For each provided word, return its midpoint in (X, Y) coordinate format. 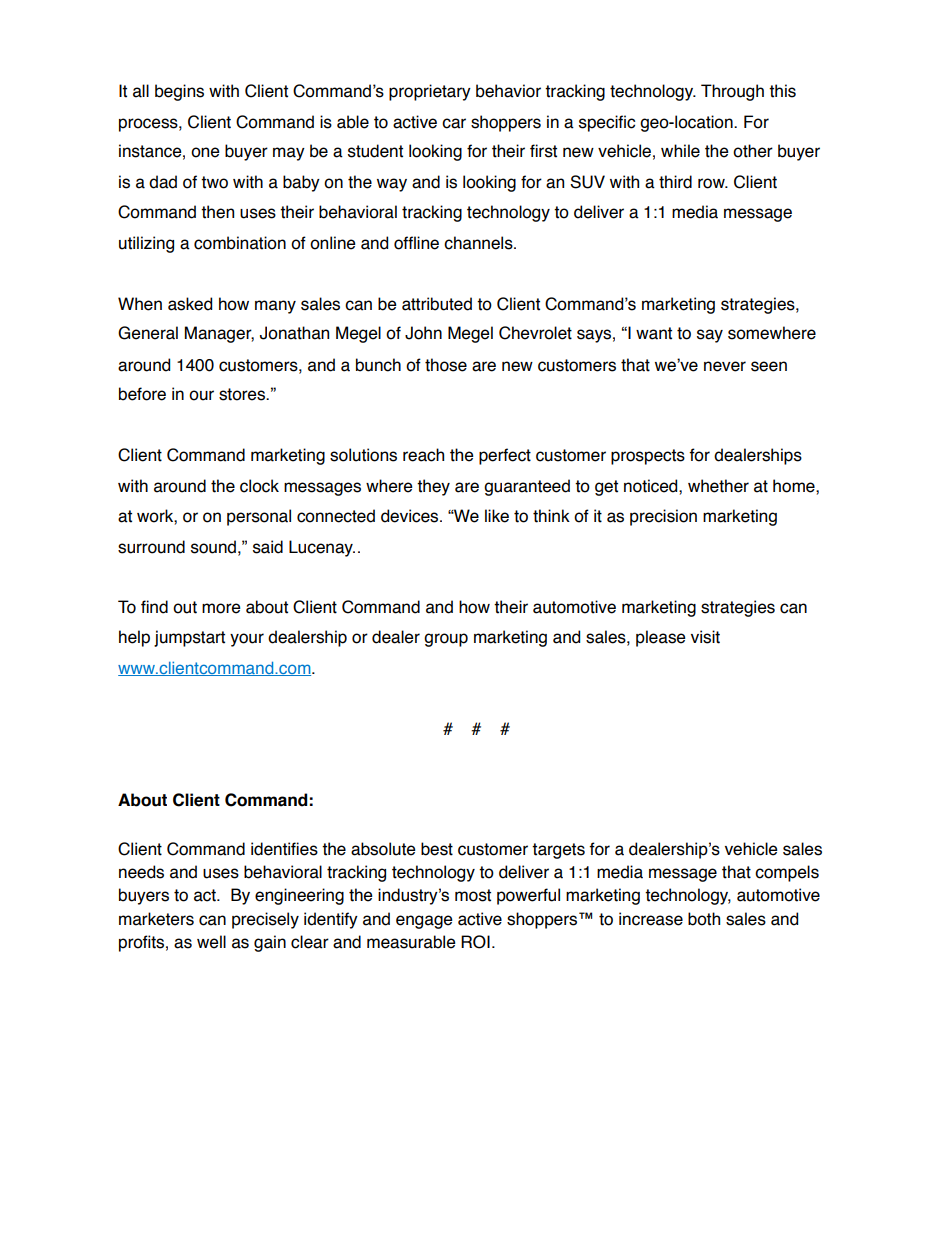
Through (732, 92)
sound (213, 547)
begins (179, 92)
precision (663, 517)
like (497, 516)
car (454, 123)
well (211, 942)
